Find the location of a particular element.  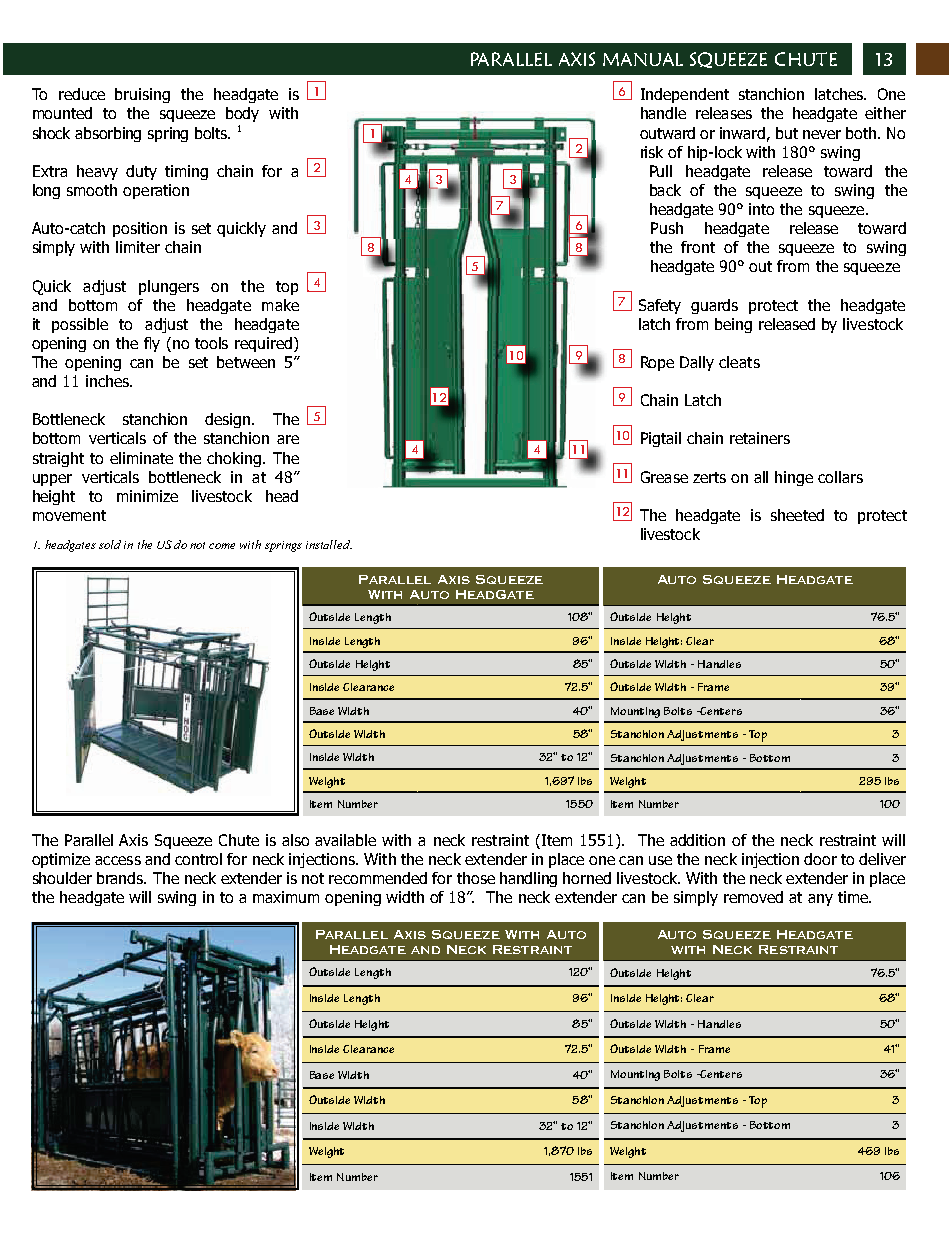

sold is located at coordinates (110, 544).
